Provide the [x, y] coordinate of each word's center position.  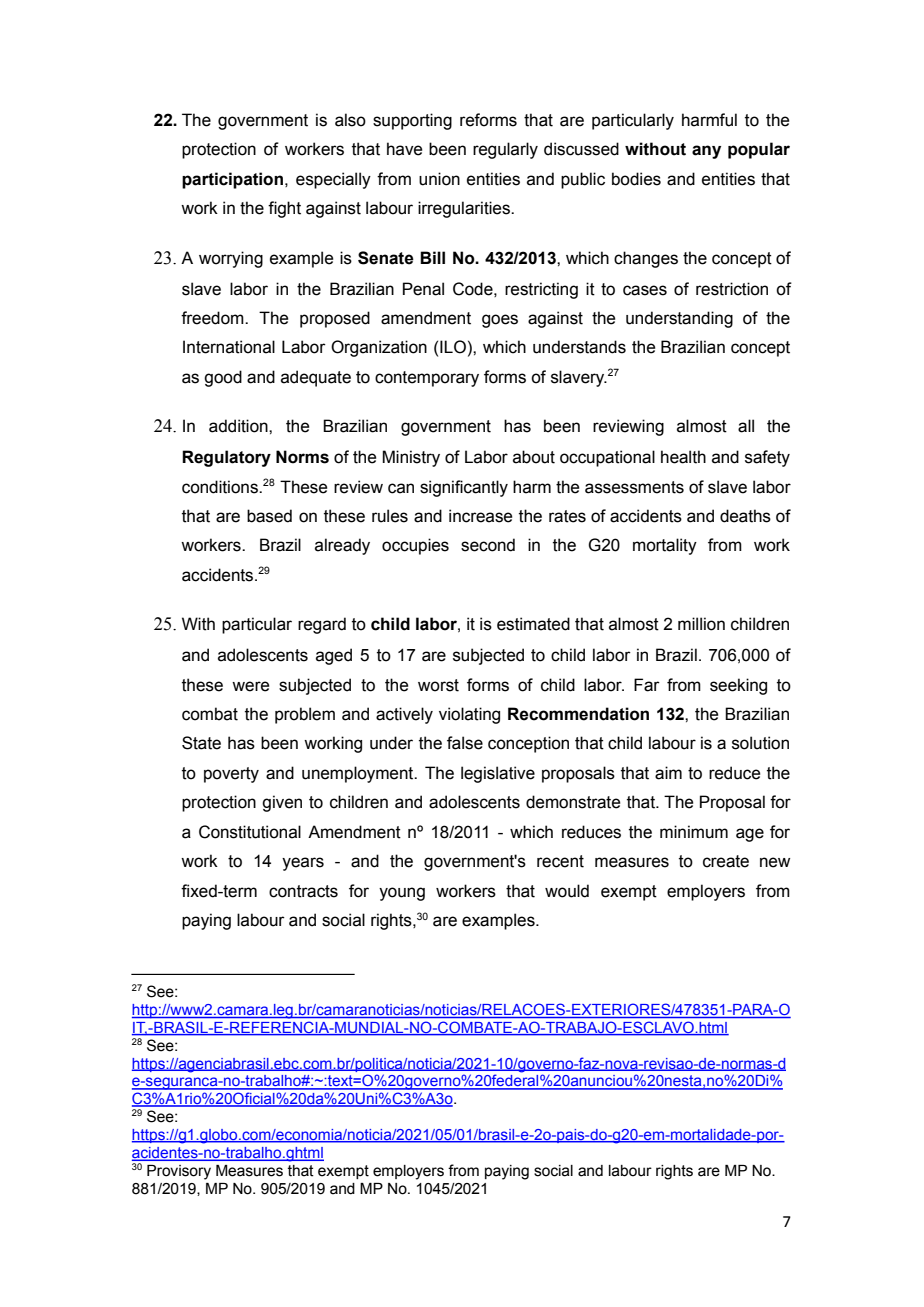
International [229, 347]
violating [469, 715]
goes [500, 321]
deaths [745, 516]
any [706, 152]
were [250, 686]
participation [232, 180]
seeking [738, 686]
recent [560, 861]
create [726, 861]
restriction [732, 289]
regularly [505, 150]
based [269, 516]
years [303, 864]
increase [480, 516]
